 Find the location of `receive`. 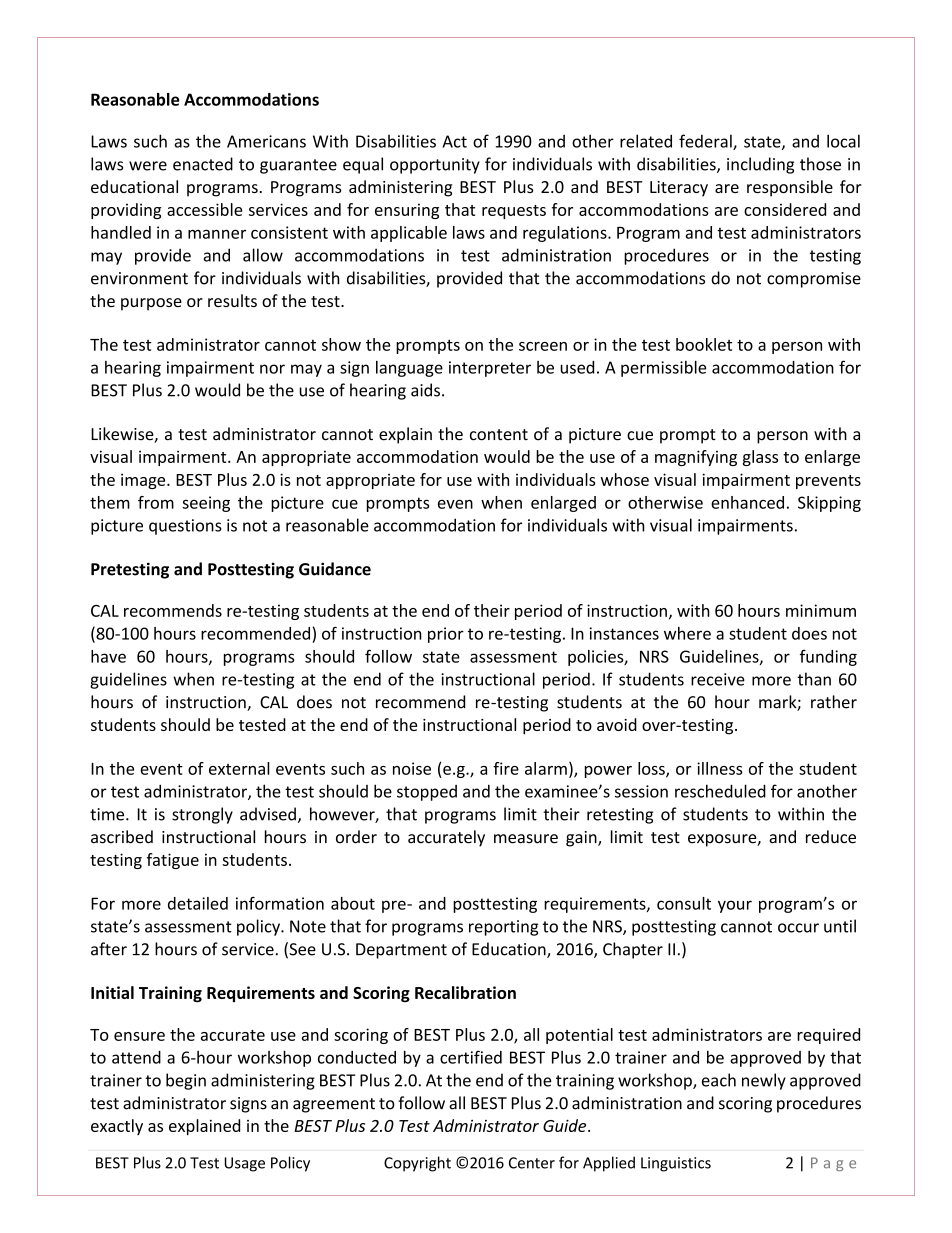

receive is located at coordinates (718, 679).
